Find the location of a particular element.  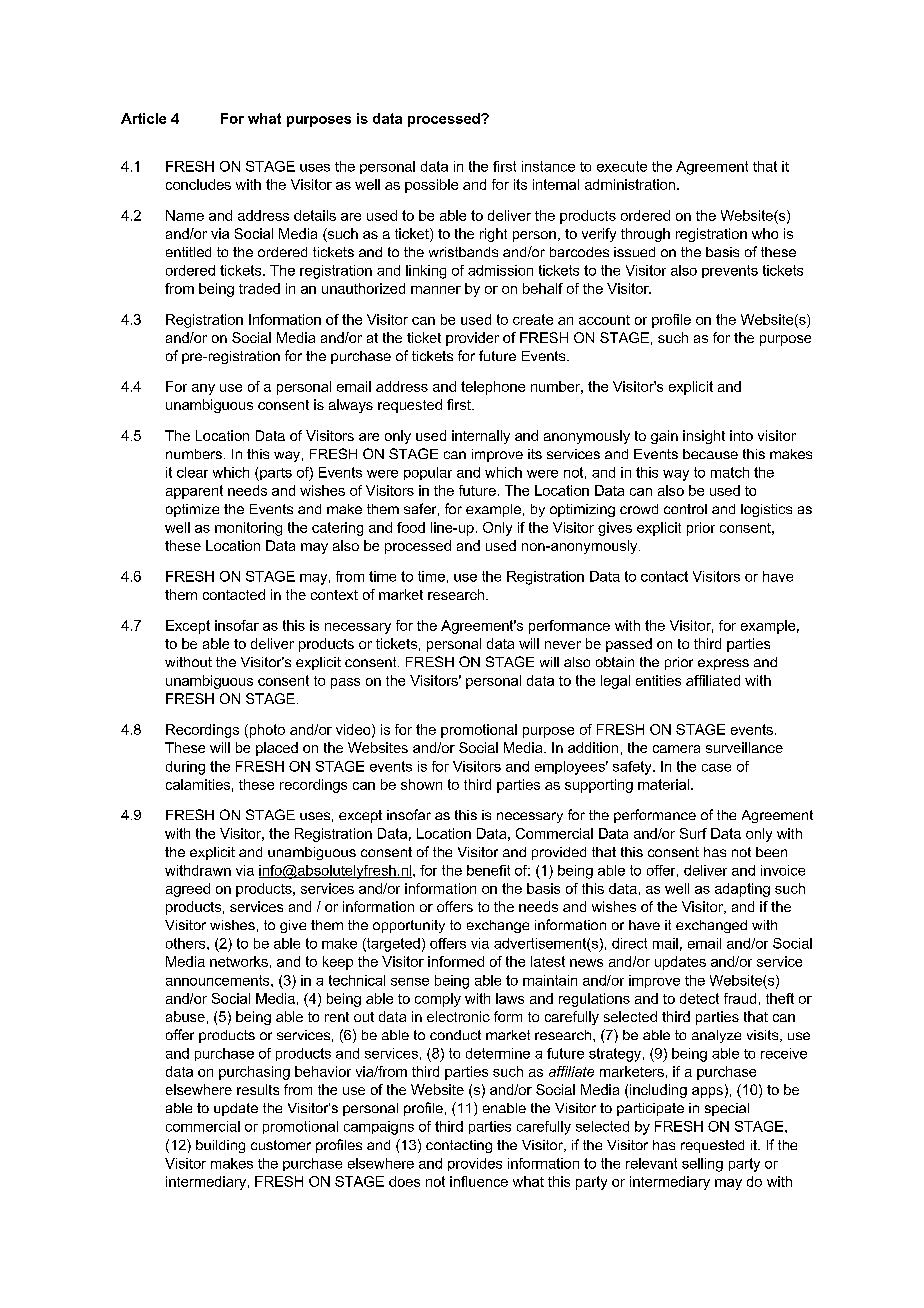

selling is located at coordinates (702, 1165).
